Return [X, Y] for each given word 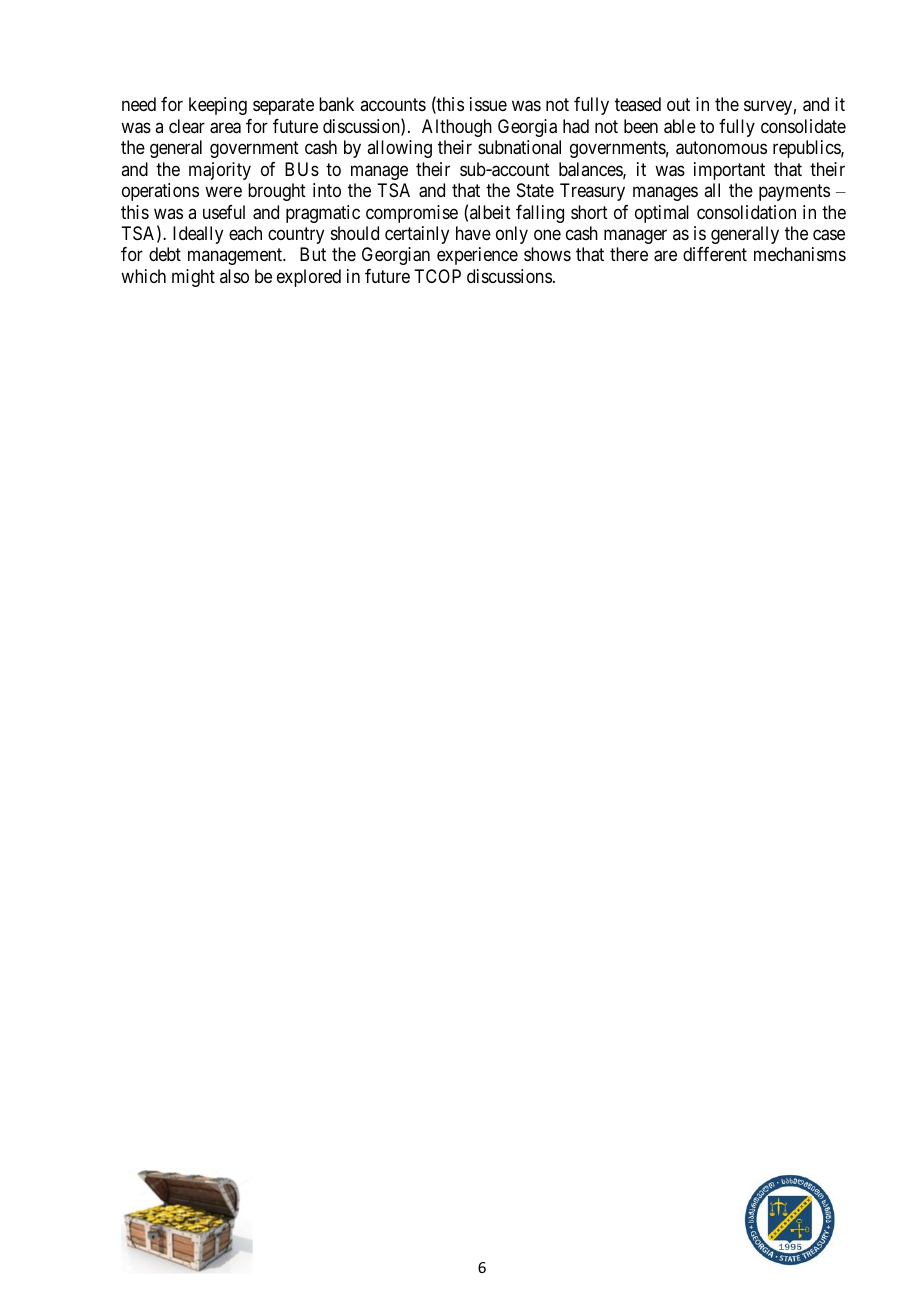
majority [220, 171]
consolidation [746, 212]
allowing [399, 149]
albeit [490, 212]
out [678, 105]
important [729, 171]
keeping [218, 106]
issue [488, 104]
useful [224, 212]
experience [477, 256]
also [234, 276]
